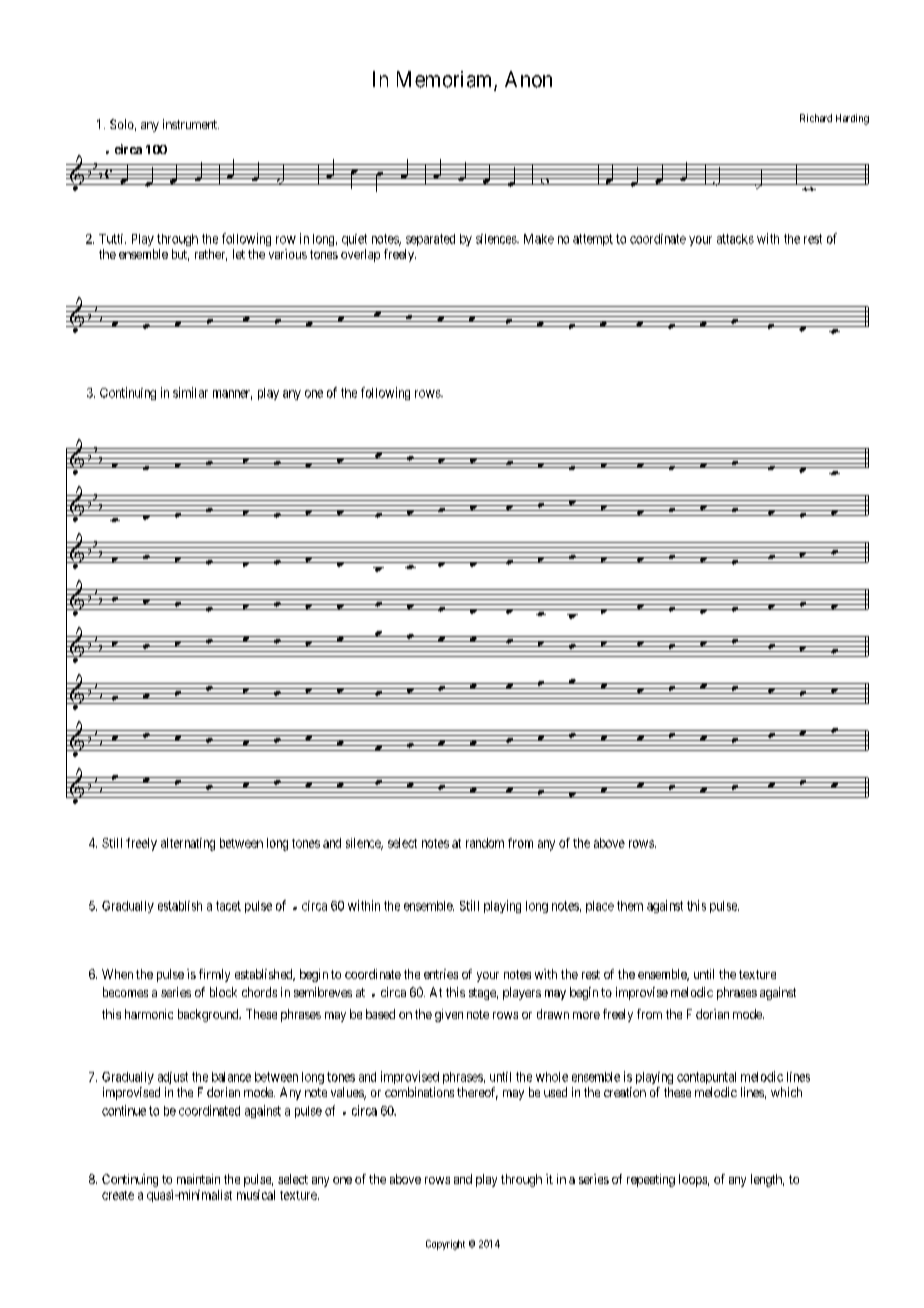 The image size is (924, 1308). I want to click on length, so click(767, 1180).
